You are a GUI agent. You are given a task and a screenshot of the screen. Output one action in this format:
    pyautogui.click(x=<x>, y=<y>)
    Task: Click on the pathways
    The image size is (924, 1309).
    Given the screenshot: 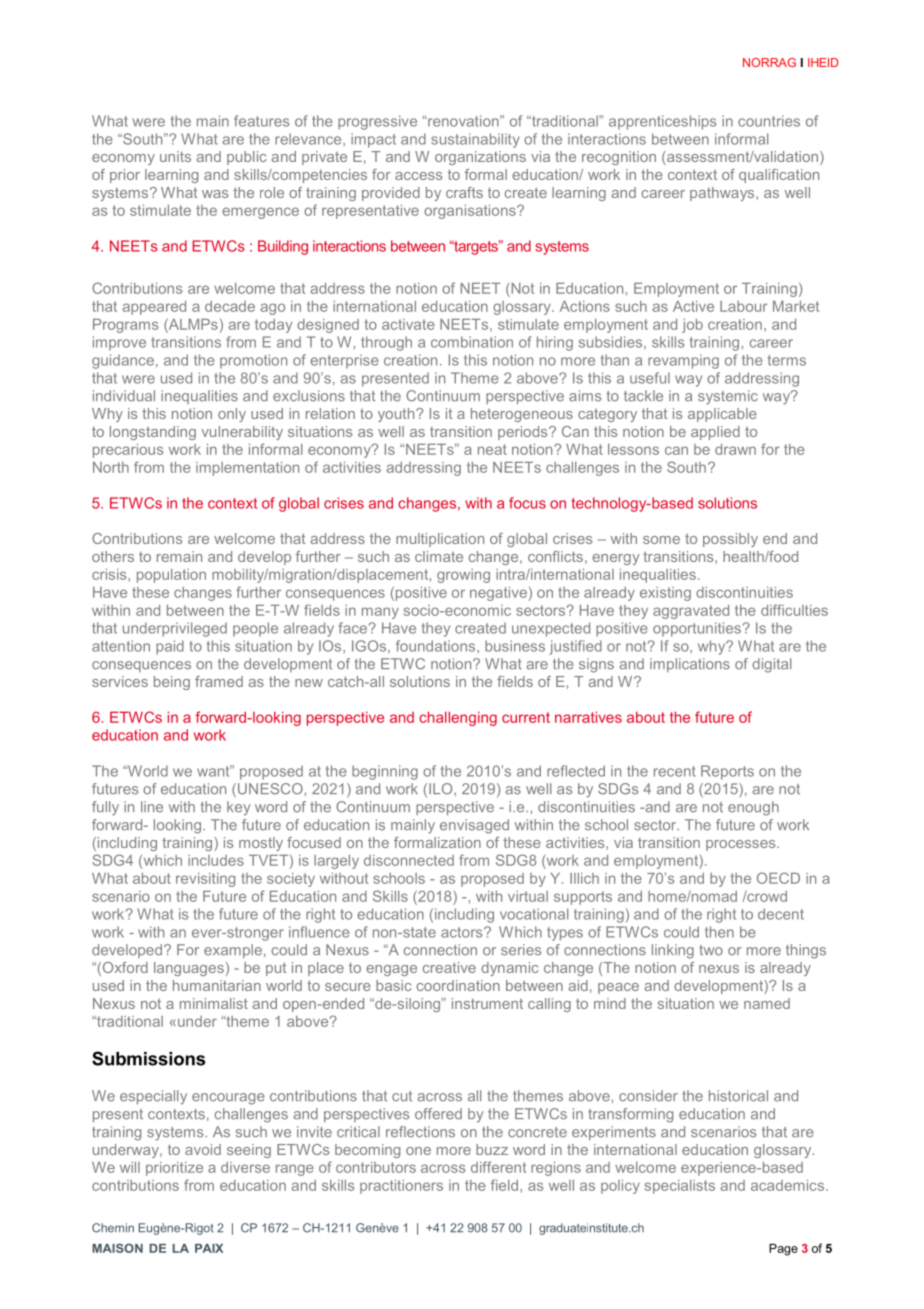 What is the action you would take?
    pyautogui.click(x=723, y=194)
